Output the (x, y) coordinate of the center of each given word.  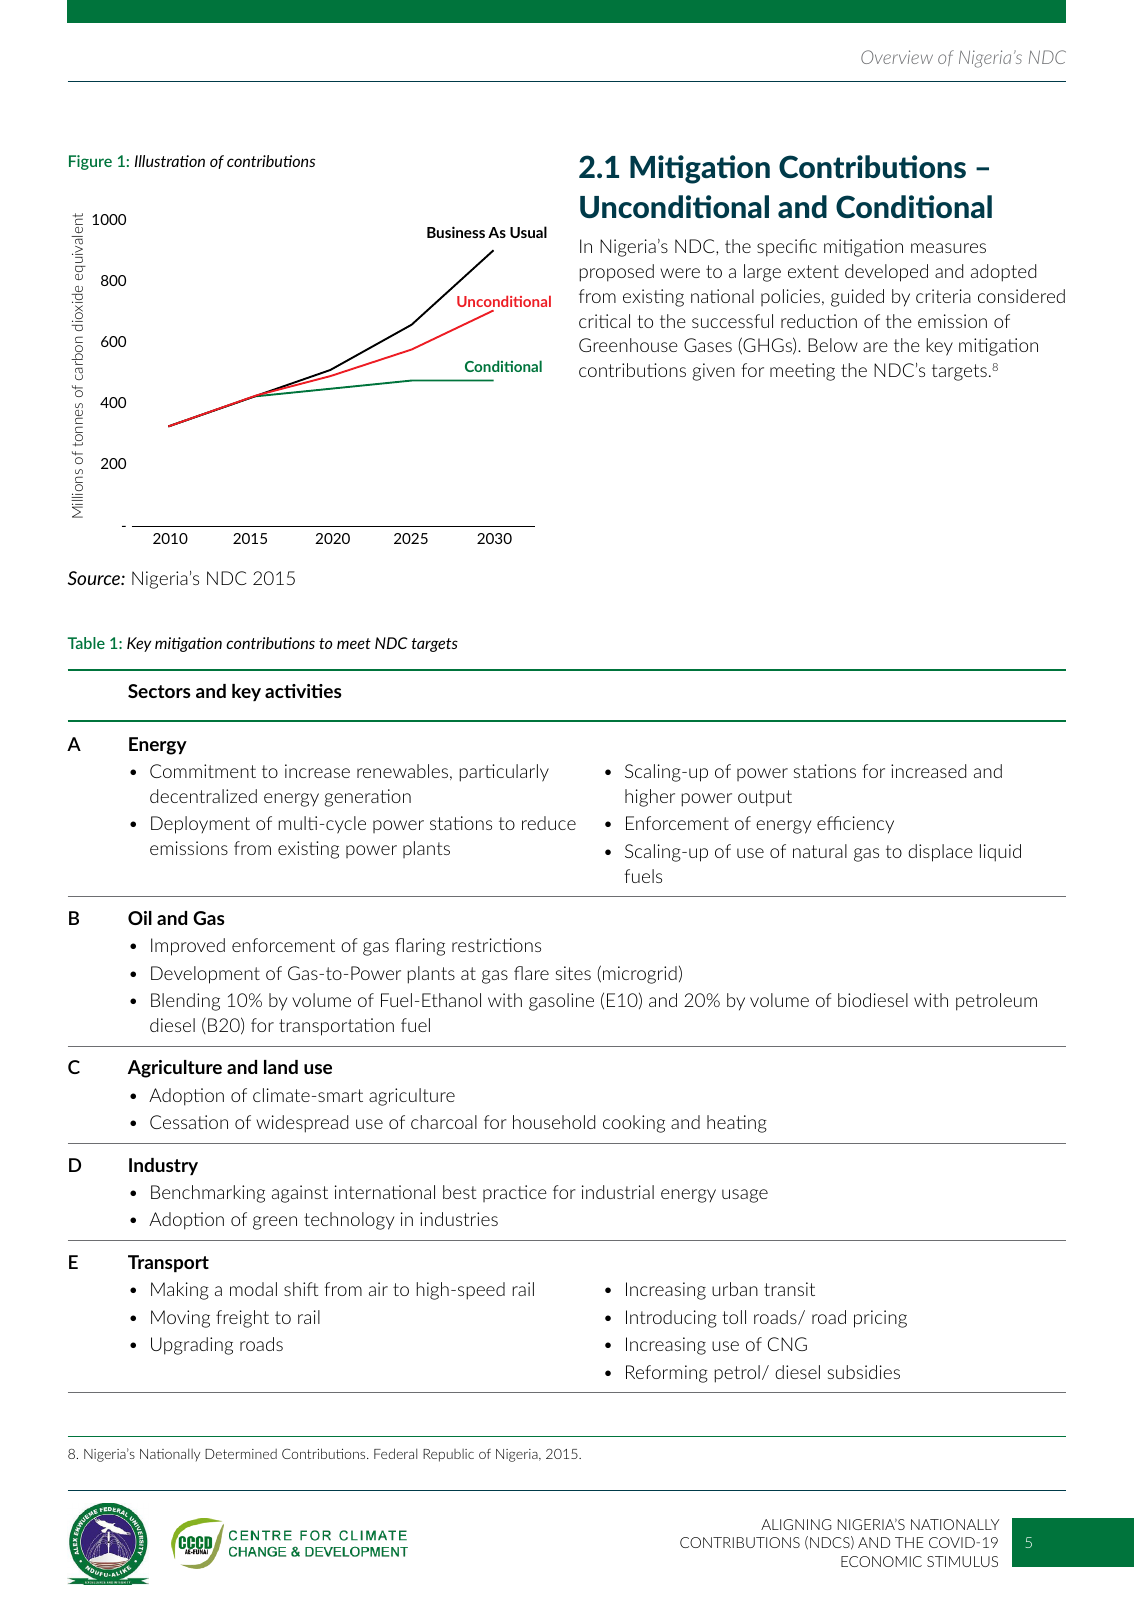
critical (604, 321)
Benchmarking (208, 1194)
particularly (504, 773)
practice (515, 1193)
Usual (528, 232)
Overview (897, 57)
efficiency (855, 825)
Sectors (159, 691)
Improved (188, 947)
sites (573, 973)
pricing (880, 1319)
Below (833, 345)
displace (940, 853)
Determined (241, 1454)
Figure (90, 162)
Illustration (170, 161)
